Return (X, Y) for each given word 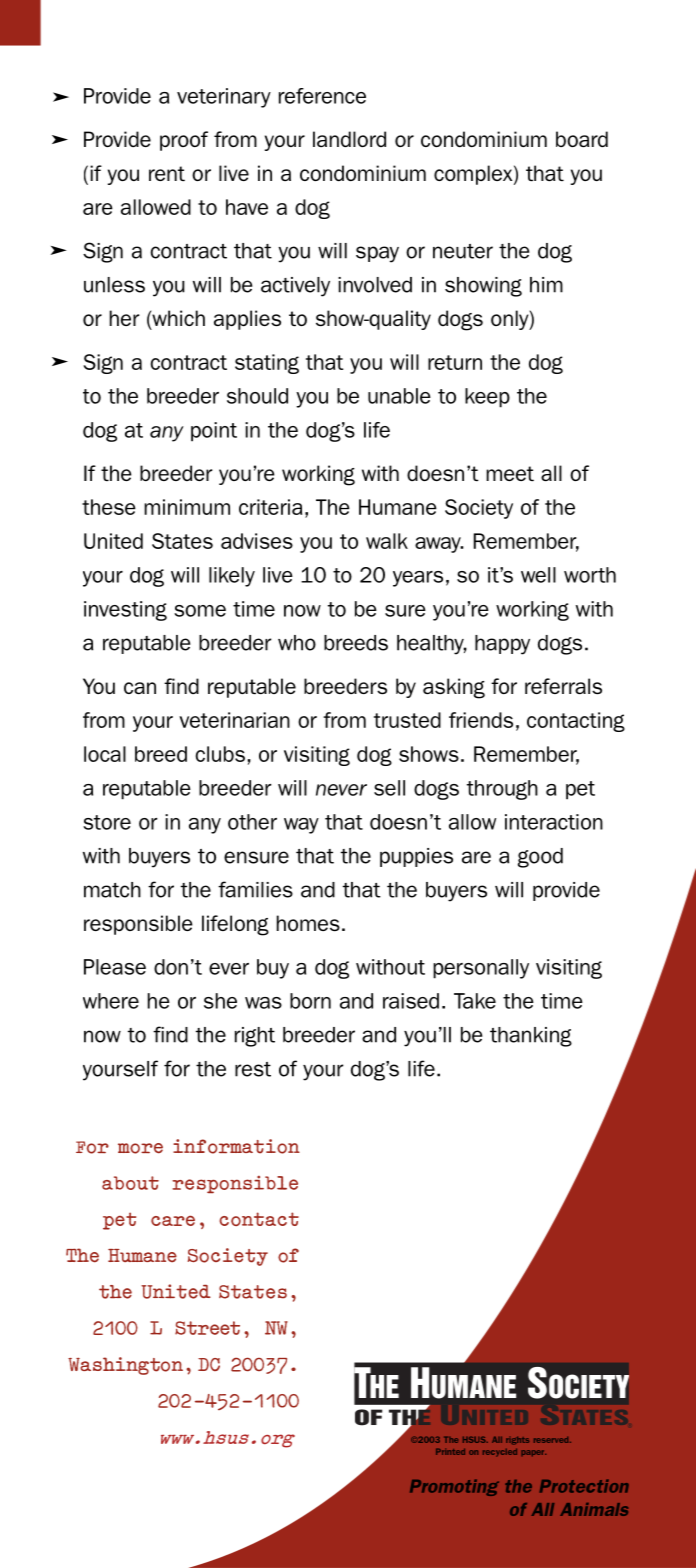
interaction (554, 822)
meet (510, 473)
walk (387, 541)
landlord (349, 139)
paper (533, 1453)
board (582, 139)
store (107, 822)
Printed (450, 1451)
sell (389, 788)
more (140, 1148)
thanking (531, 1037)
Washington (125, 1366)
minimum (187, 507)
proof (184, 141)
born (310, 1001)
